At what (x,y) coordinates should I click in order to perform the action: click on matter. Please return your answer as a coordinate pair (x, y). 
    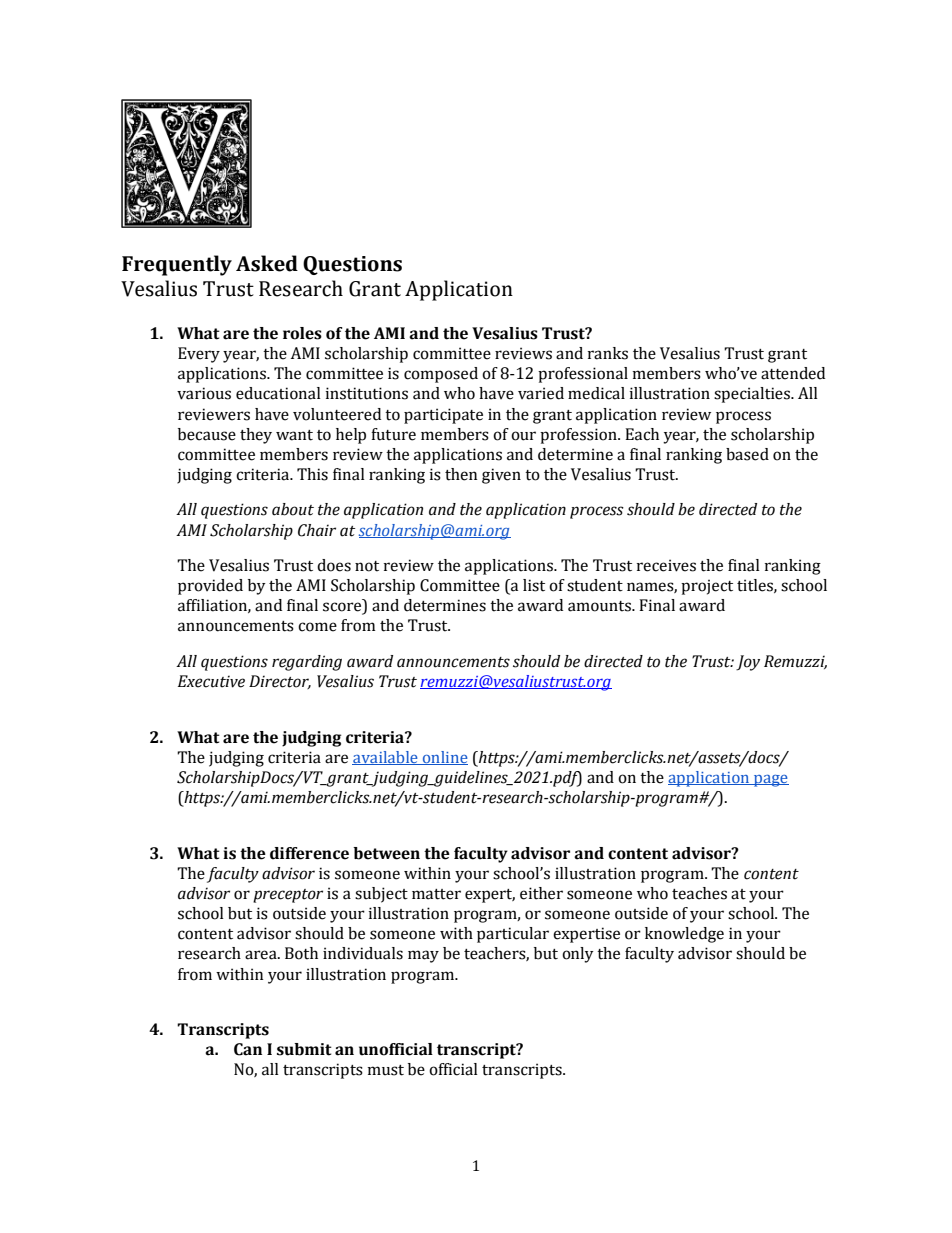
    Looking at the image, I should click on (436, 894).
